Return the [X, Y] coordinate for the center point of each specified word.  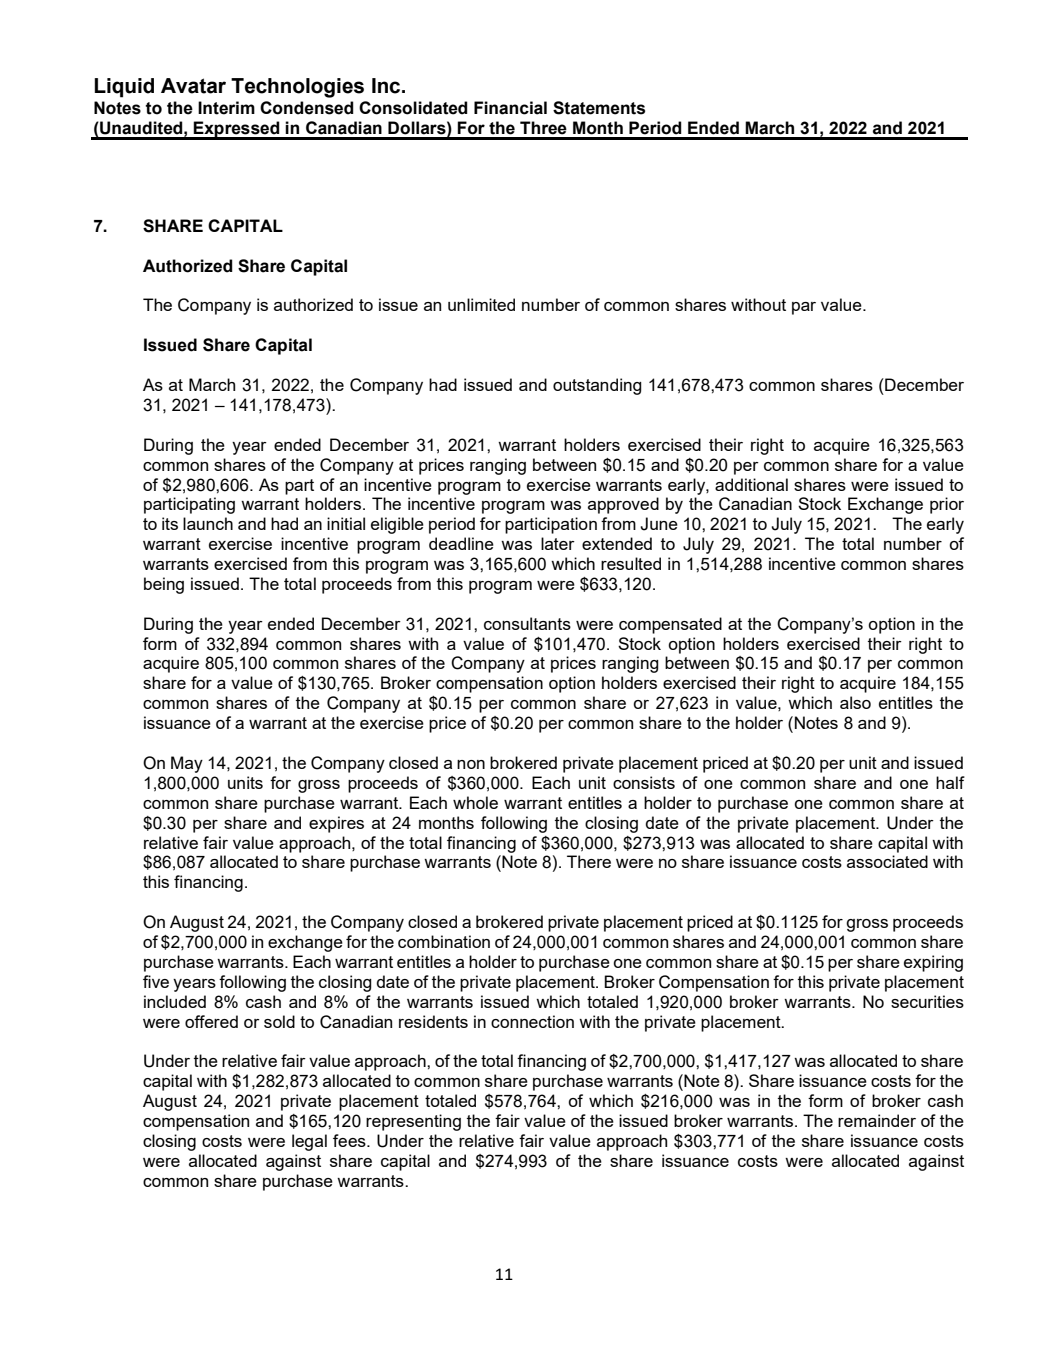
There [589, 861]
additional [751, 484]
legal [309, 1142]
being [164, 585]
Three [543, 128]
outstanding [597, 386]
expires [336, 824]
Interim [226, 108]
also [855, 702]
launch [208, 523]
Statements [599, 108]
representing [413, 1122]
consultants [527, 623]
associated [887, 861]
